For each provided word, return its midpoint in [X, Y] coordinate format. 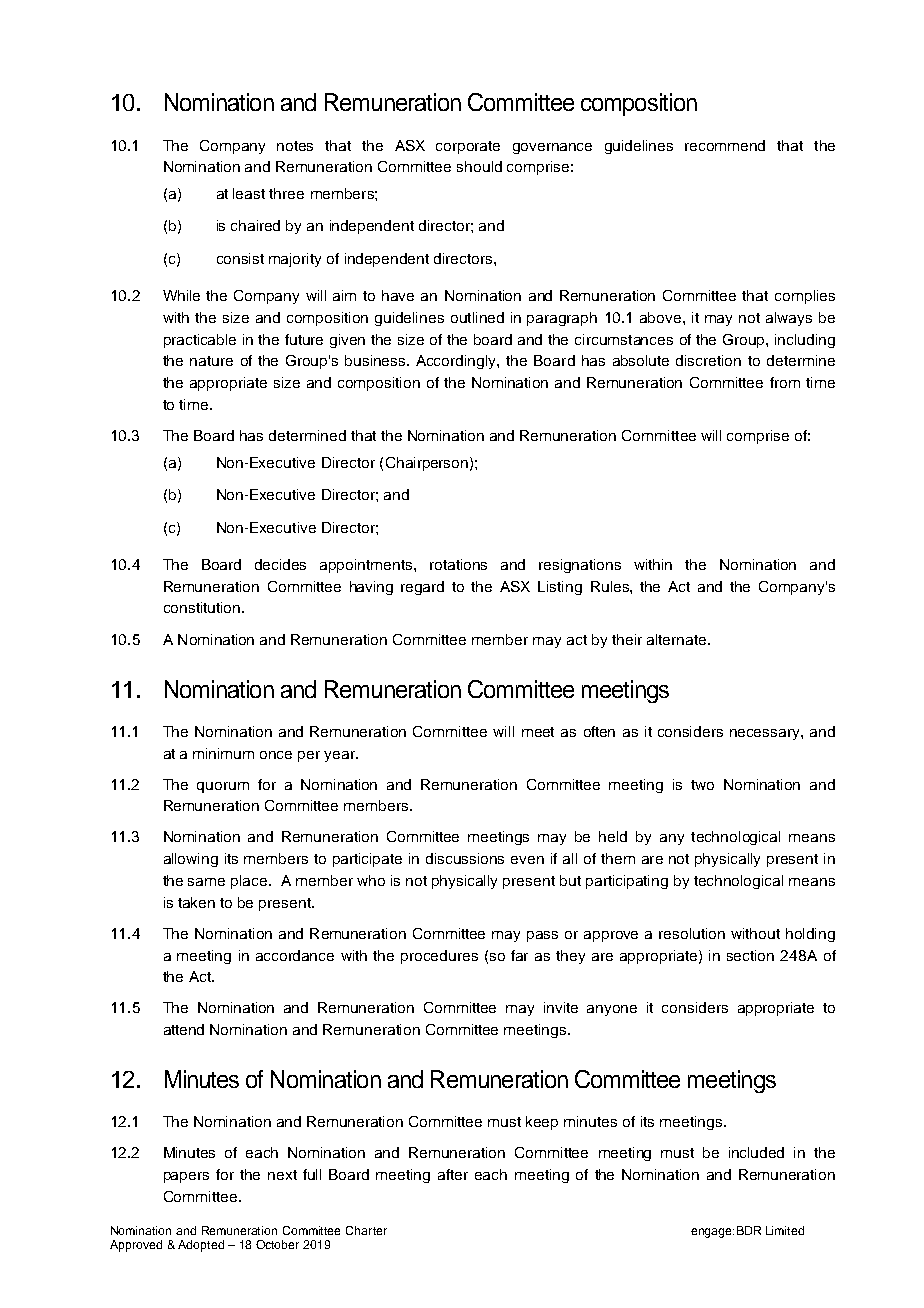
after [453, 1174]
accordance [295, 955]
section [750, 955]
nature [211, 361]
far [519, 955]
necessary [766, 734]
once [276, 755]
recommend [725, 145]
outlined [477, 317]
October [277, 1244]
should [479, 166]
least [249, 193]
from [785, 382]
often [599, 731]
